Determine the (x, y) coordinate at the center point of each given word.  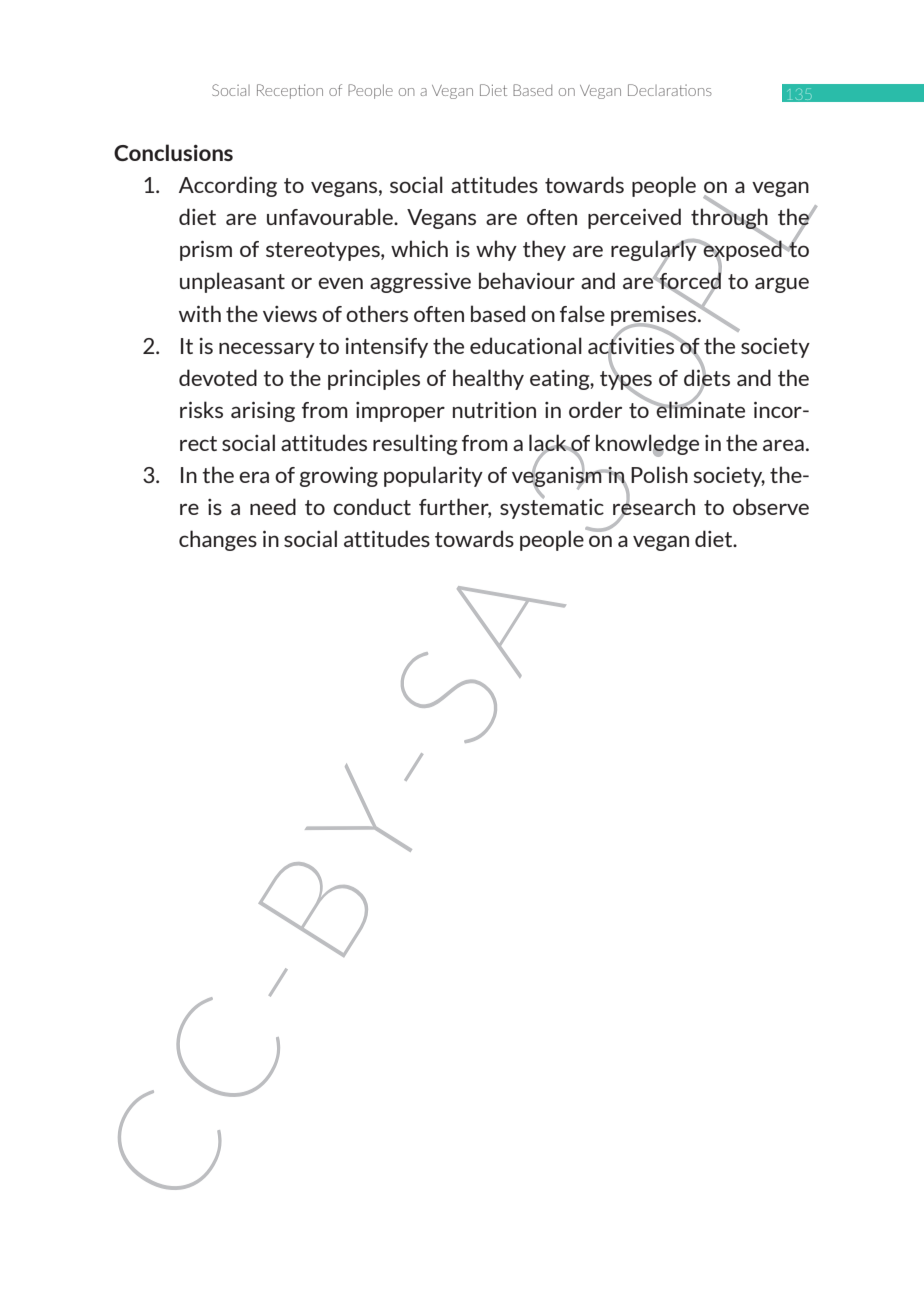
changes (218, 540)
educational (526, 345)
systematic (552, 507)
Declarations (670, 90)
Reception (290, 91)
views (290, 314)
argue (782, 285)
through (729, 219)
